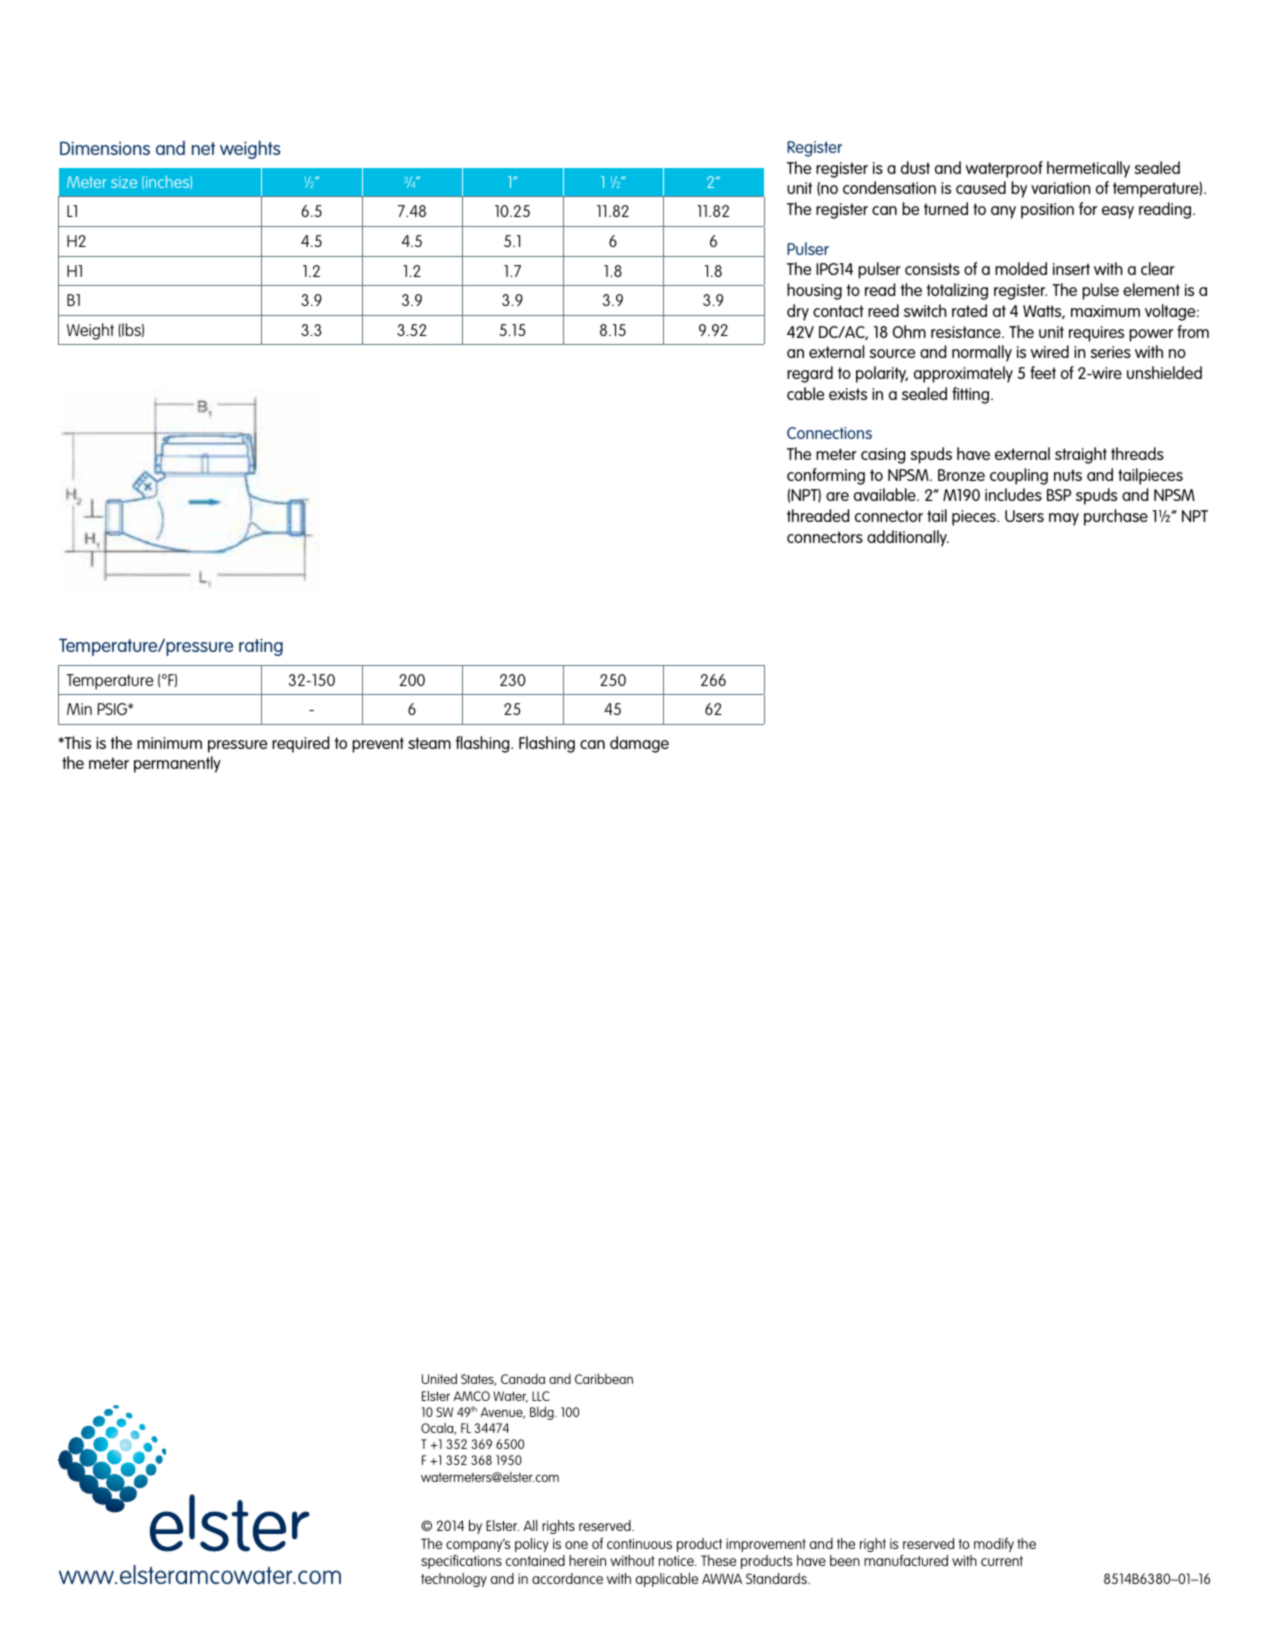 The image size is (1270, 1643). What do you see at coordinates (454, 1580) in the page?
I see `technology` at bounding box center [454, 1580].
